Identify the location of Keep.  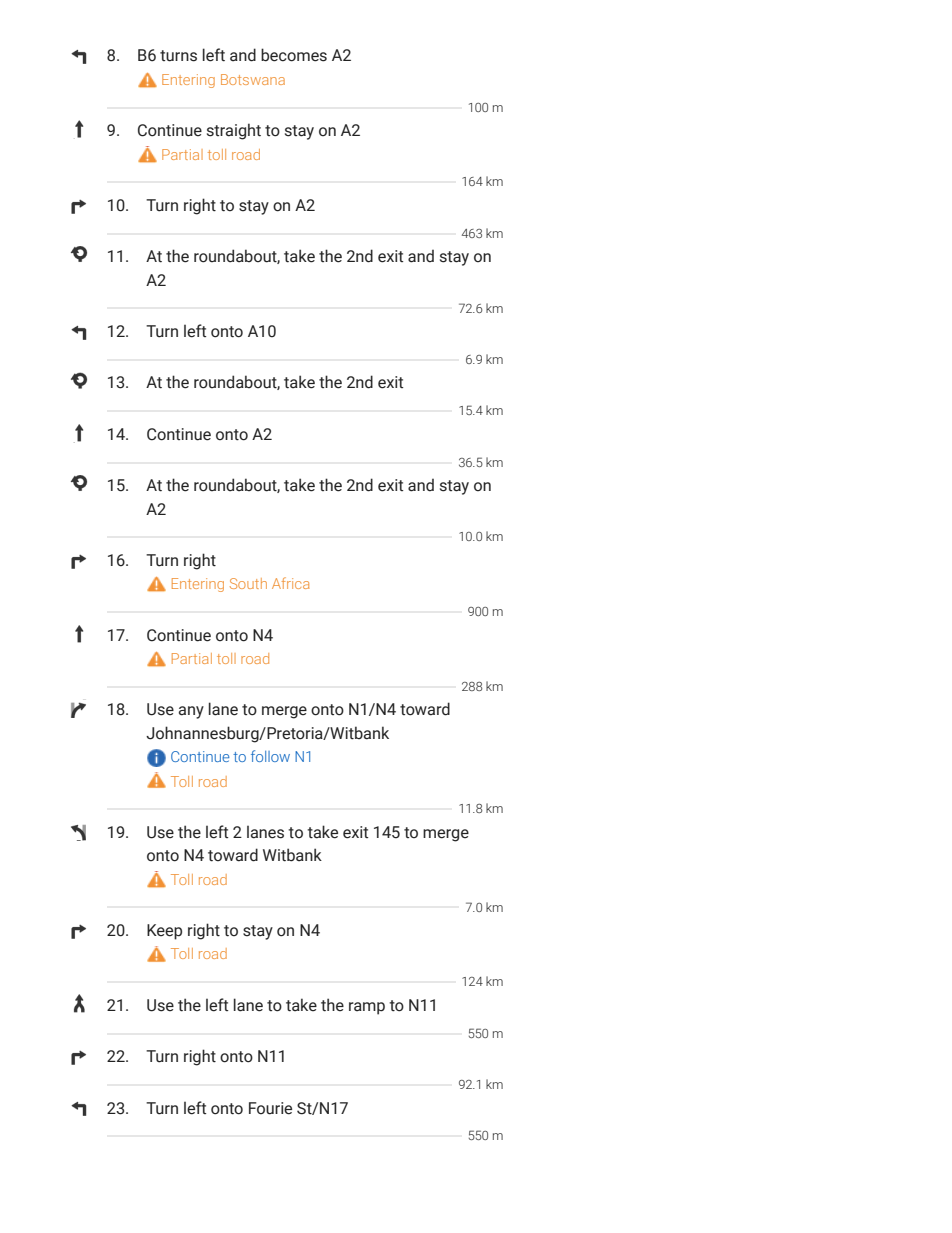
(164, 932).
